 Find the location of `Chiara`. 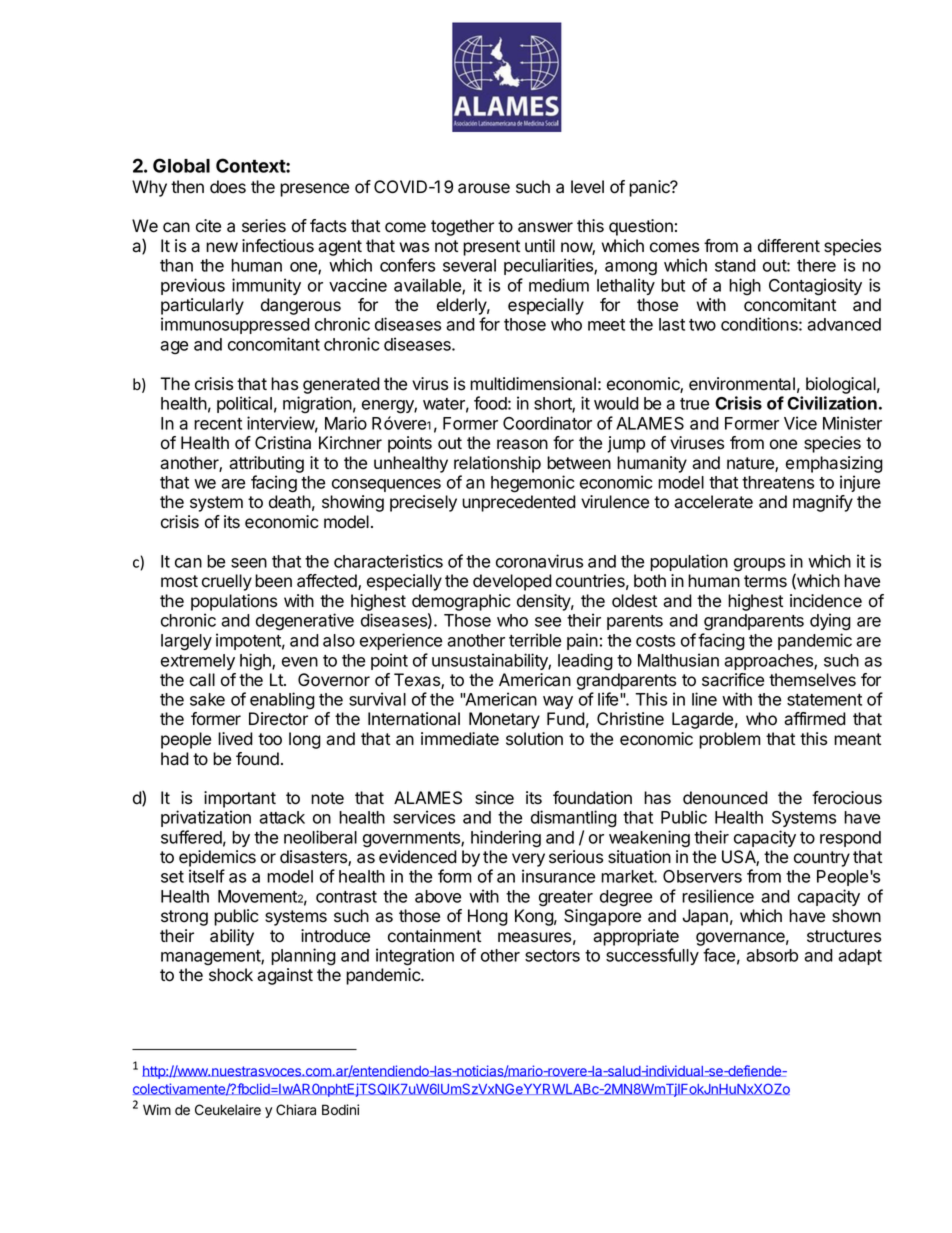

Chiara is located at coordinates (296, 1110).
